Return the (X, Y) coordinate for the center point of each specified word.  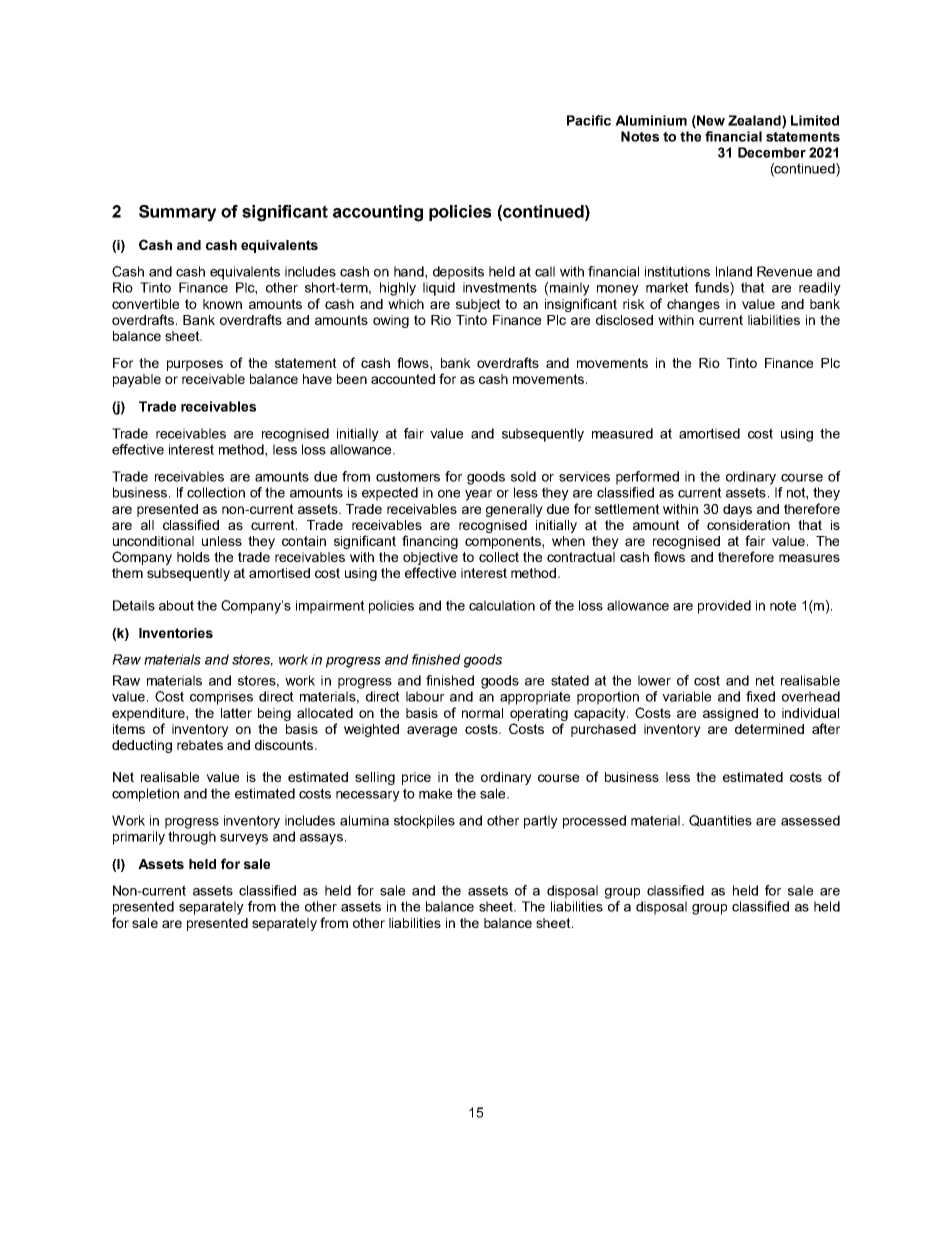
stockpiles (424, 822)
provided (724, 607)
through (192, 838)
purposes (195, 365)
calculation (502, 605)
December (772, 152)
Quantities (720, 821)
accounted (403, 379)
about (176, 605)
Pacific (589, 120)
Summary (177, 213)
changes (693, 305)
